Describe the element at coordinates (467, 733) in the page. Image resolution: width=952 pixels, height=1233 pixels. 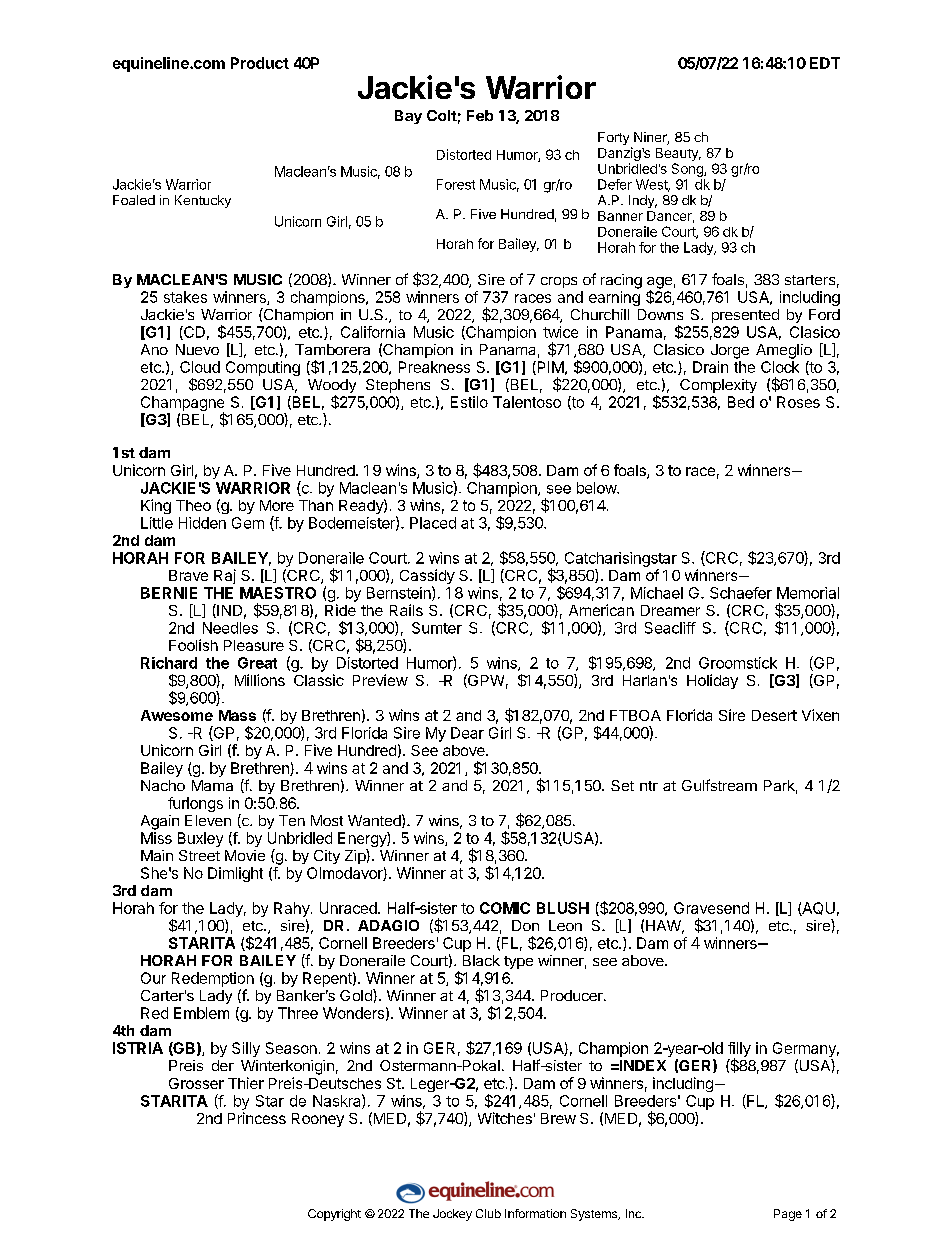
I see `Dear` at that location.
